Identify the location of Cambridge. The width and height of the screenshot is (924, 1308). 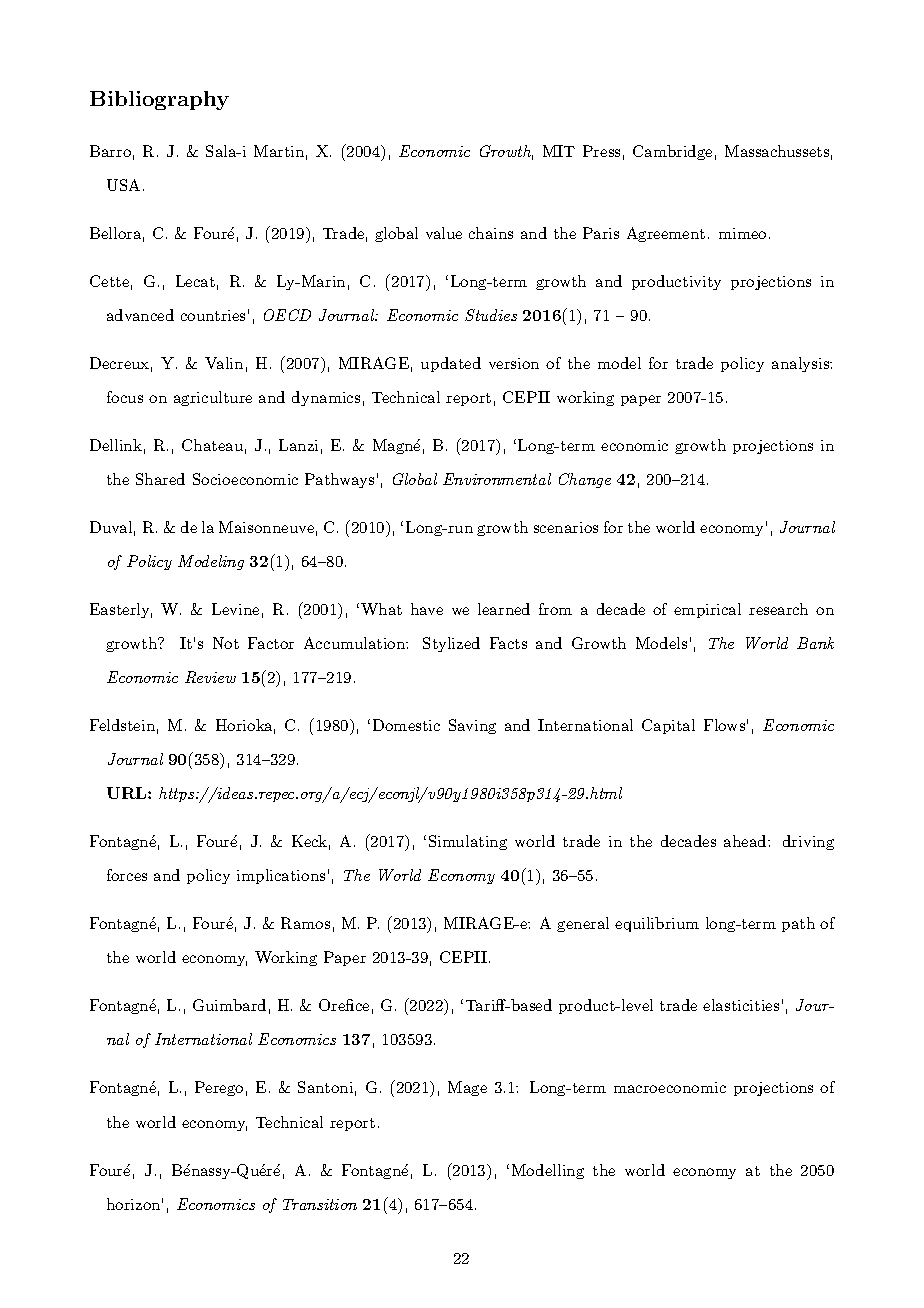
(672, 152).
